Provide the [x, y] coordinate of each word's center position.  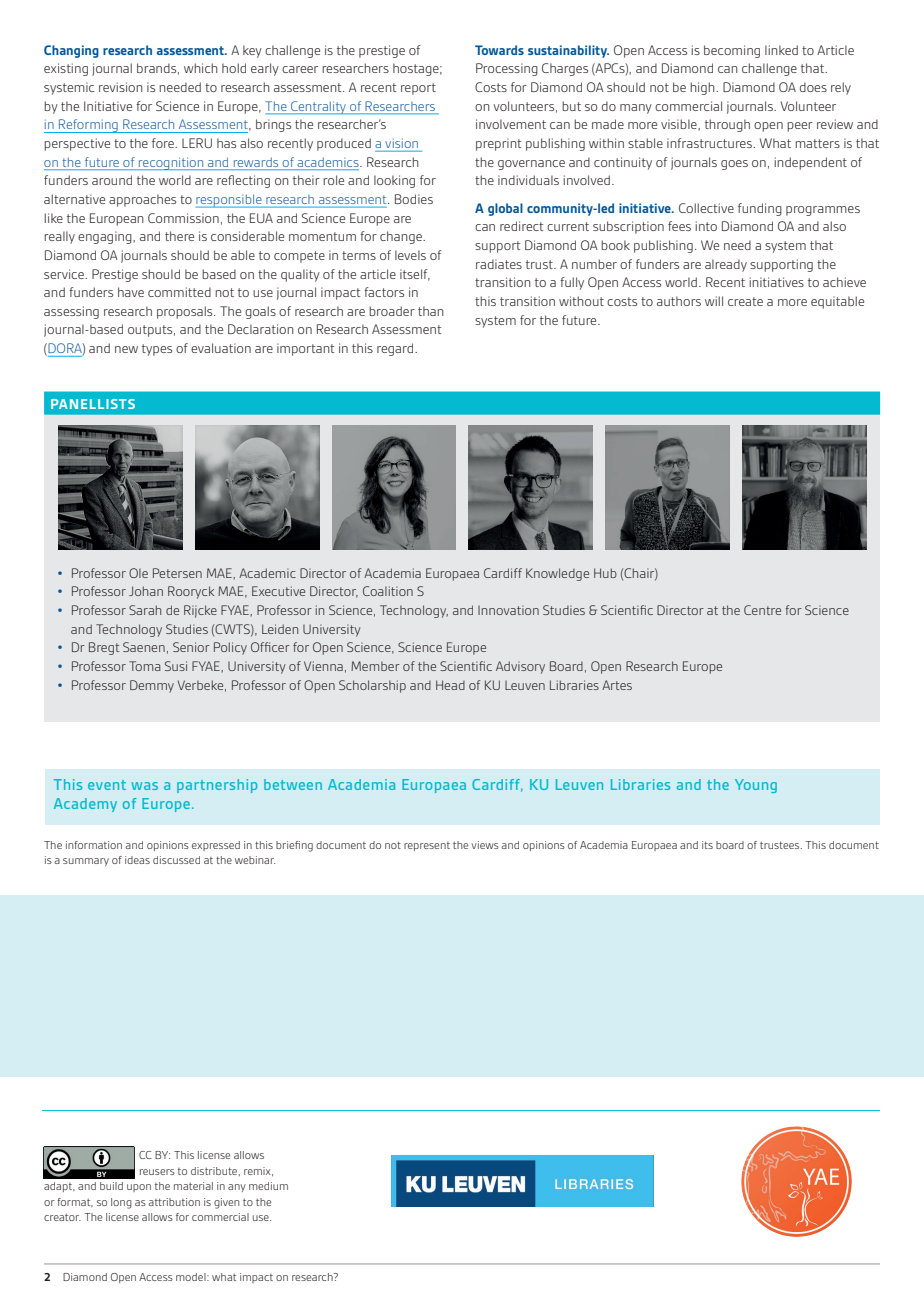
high [703, 88]
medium [268, 1186]
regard [396, 349]
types [157, 350]
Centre [762, 610]
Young [756, 786]
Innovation [508, 610]
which [201, 68]
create [745, 301]
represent [427, 846]
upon [139, 1188]
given [226, 1203]
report [418, 89]
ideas [137, 860]
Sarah [145, 610]
